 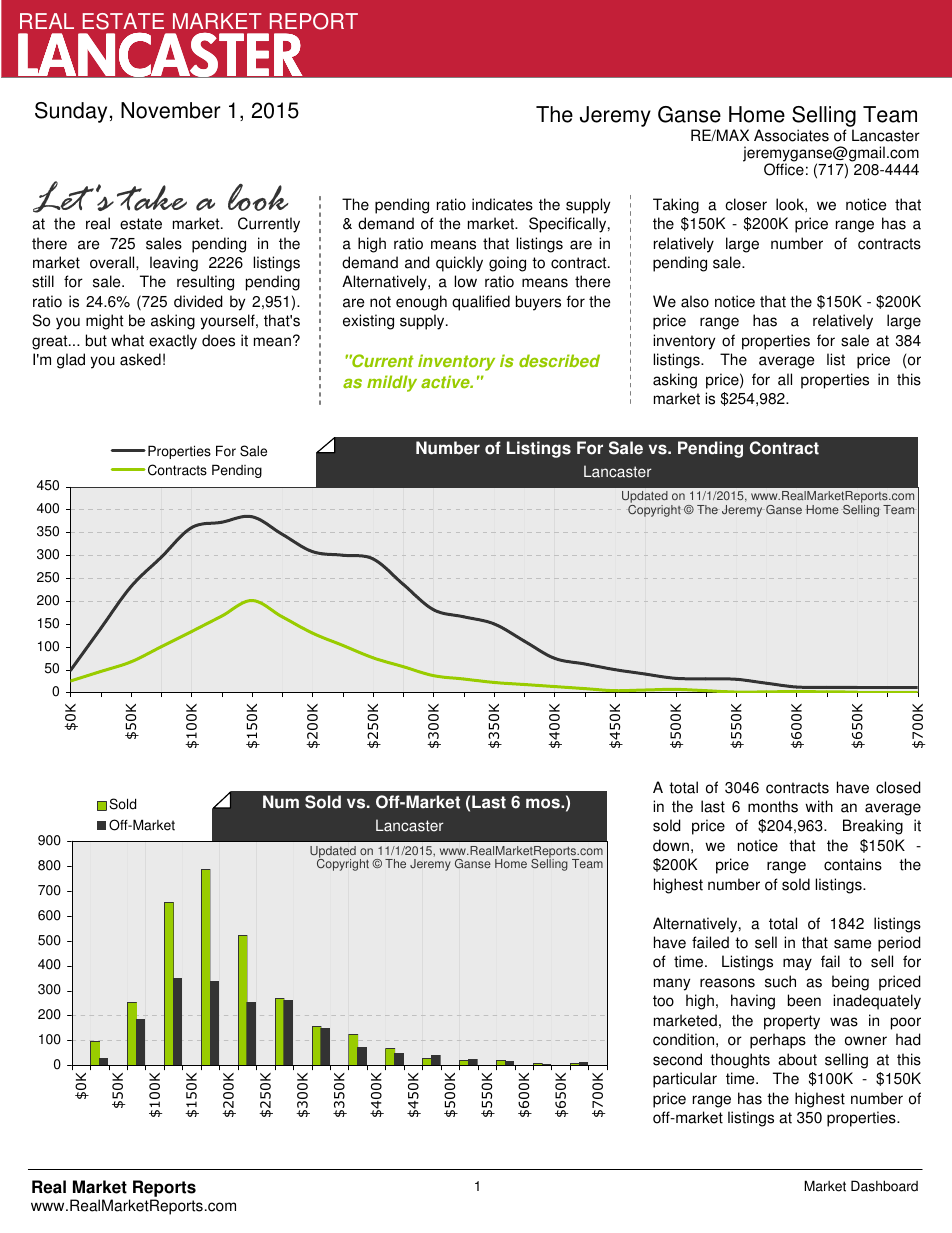 What do you see at coordinates (898, 787) in the screenshot?
I see `closed` at bounding box center [898, 787].
